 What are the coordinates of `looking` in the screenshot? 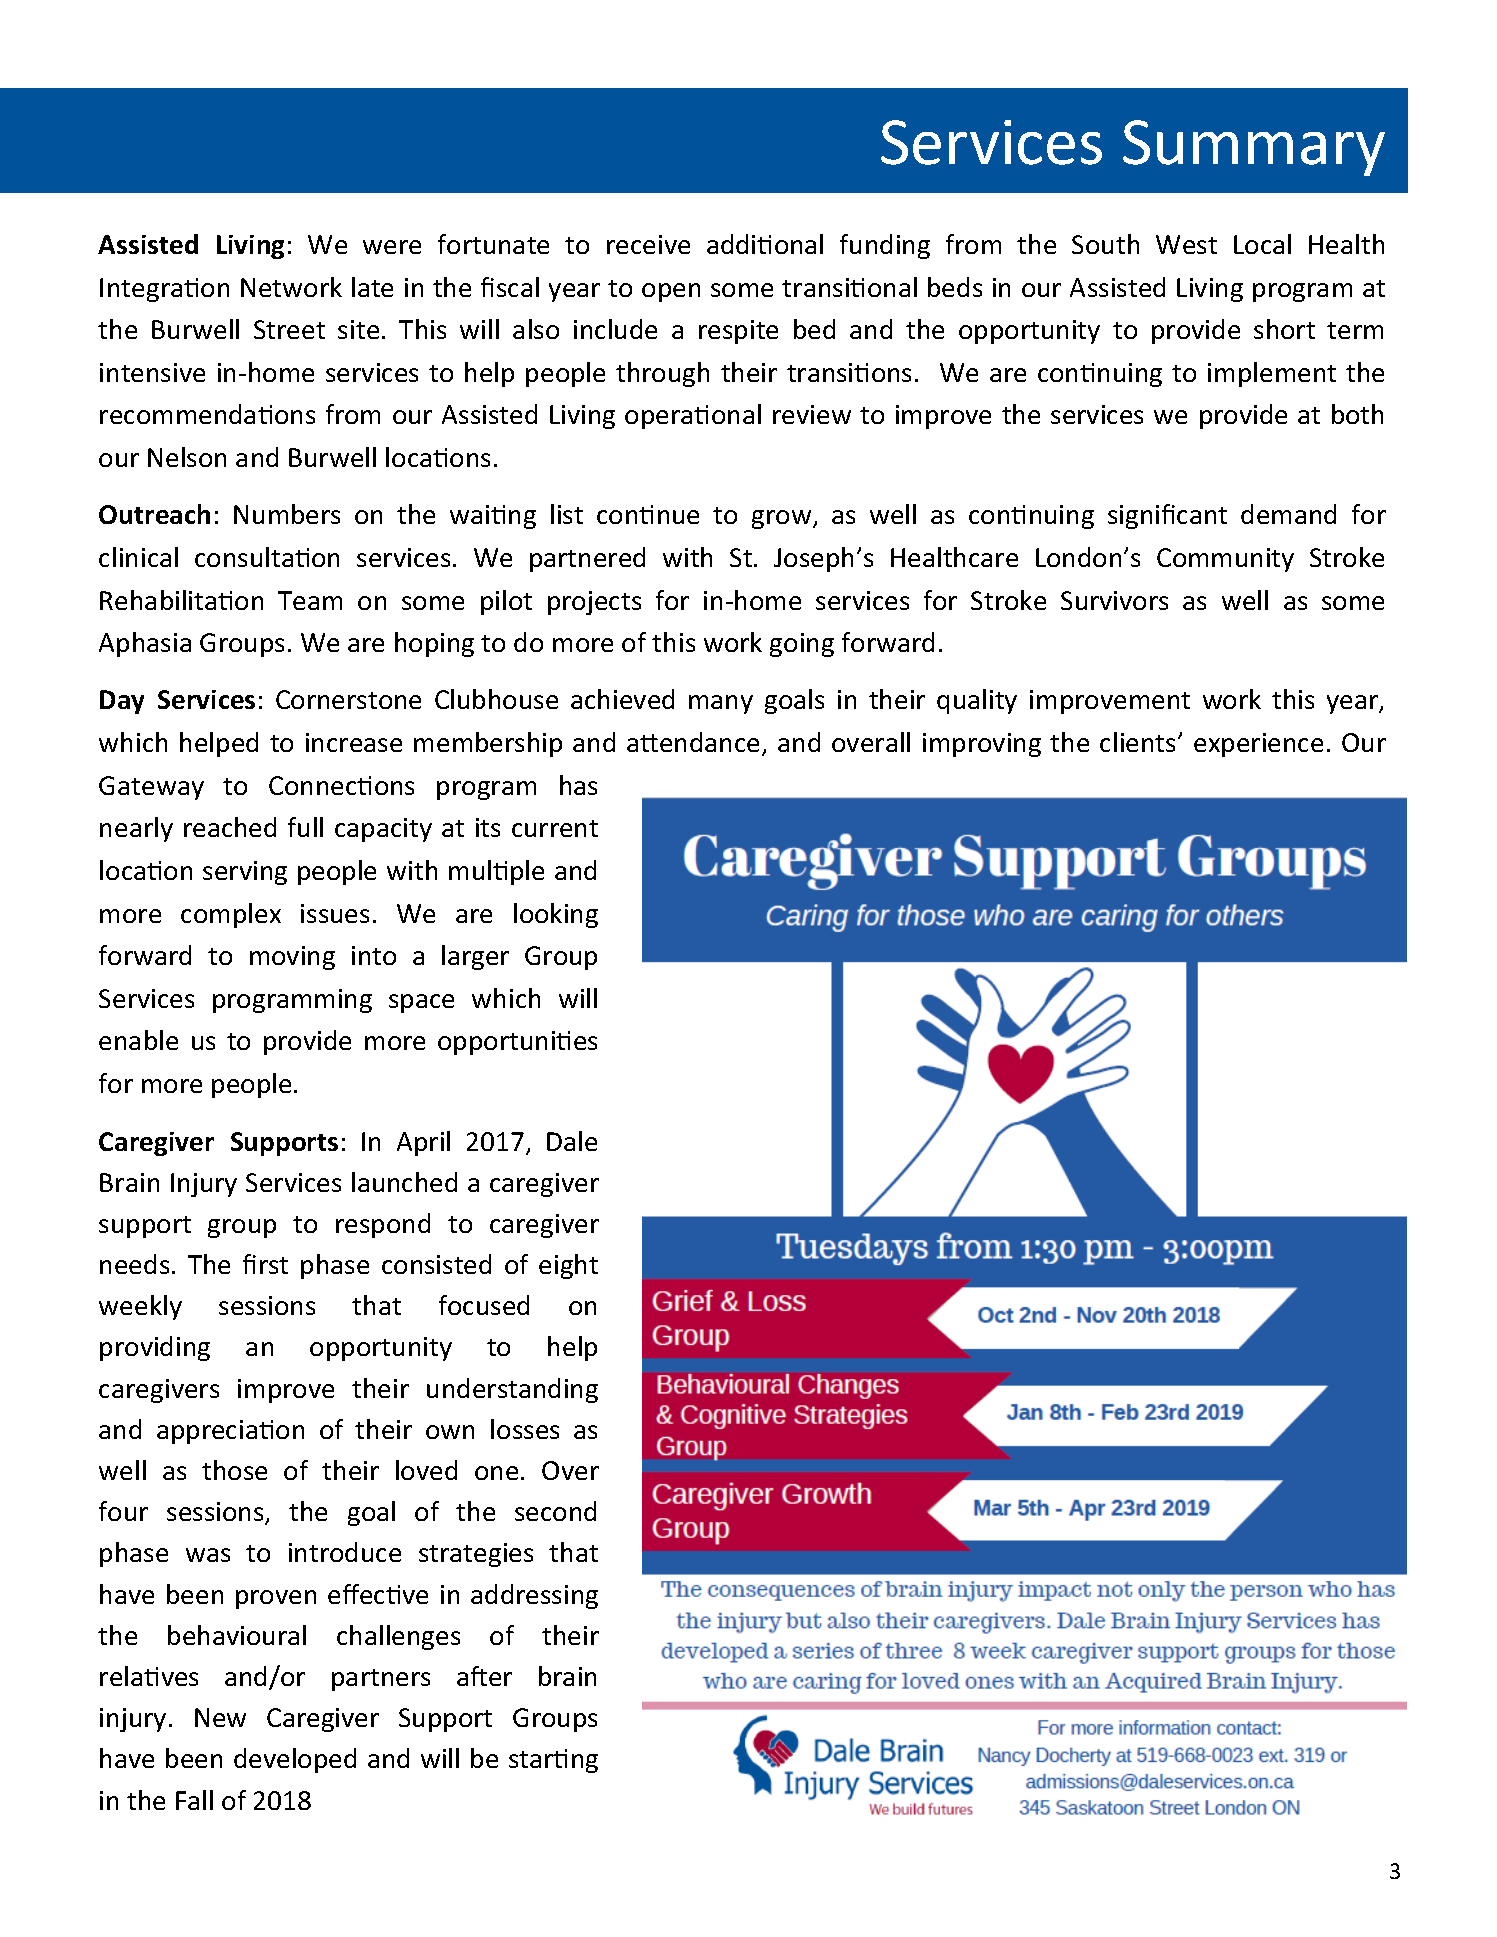 It's located at (556, 915).
